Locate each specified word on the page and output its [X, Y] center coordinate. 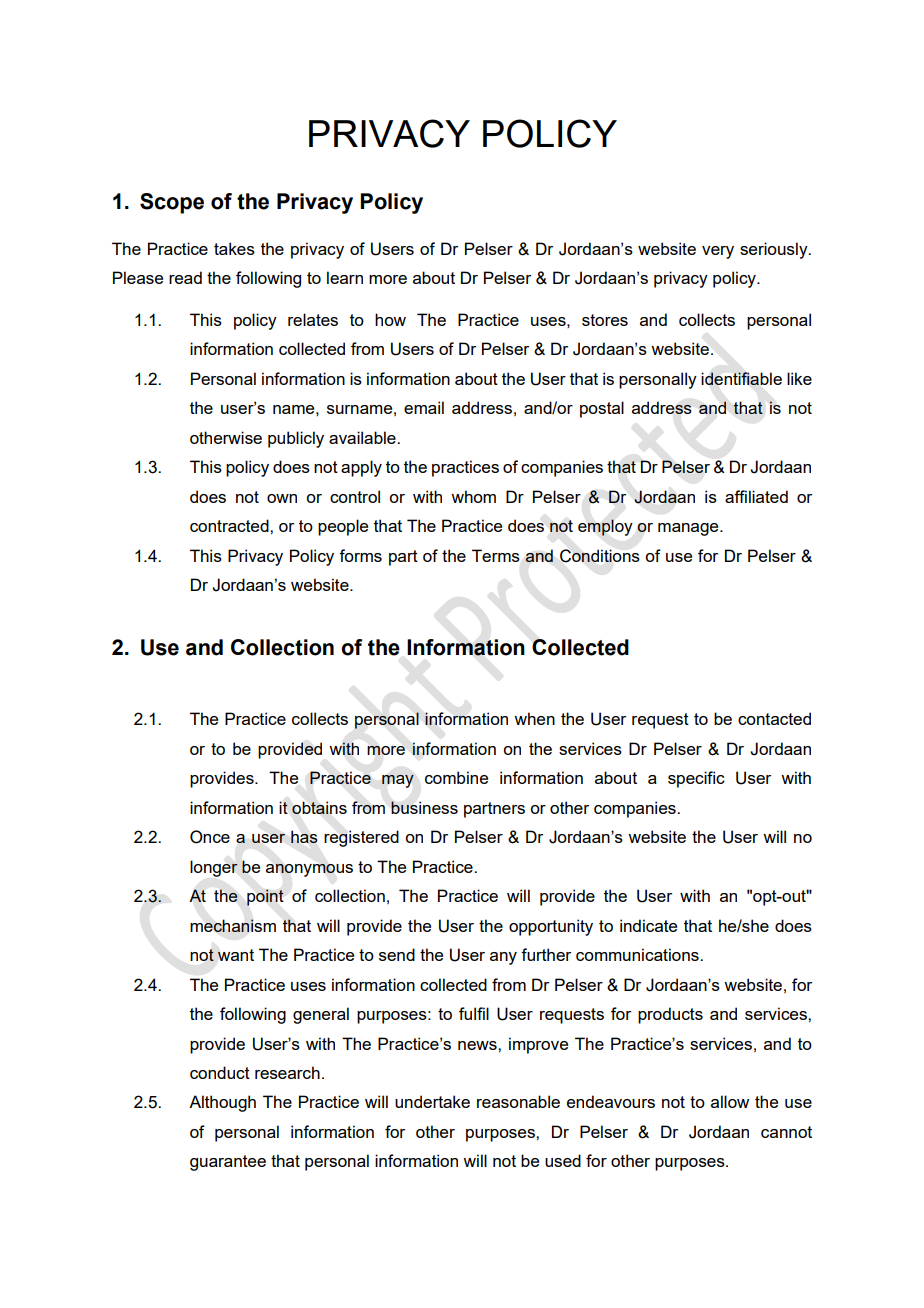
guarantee [228, 1163]
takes [234, 248]
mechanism [233, 925]
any [503, 958]
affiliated [756, 496]
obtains [319, 807]
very [718, 252]
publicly [296, 439]
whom [473, 496]
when [534, 718]
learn [345, 277]
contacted [774, 718]
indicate [648, 925]
